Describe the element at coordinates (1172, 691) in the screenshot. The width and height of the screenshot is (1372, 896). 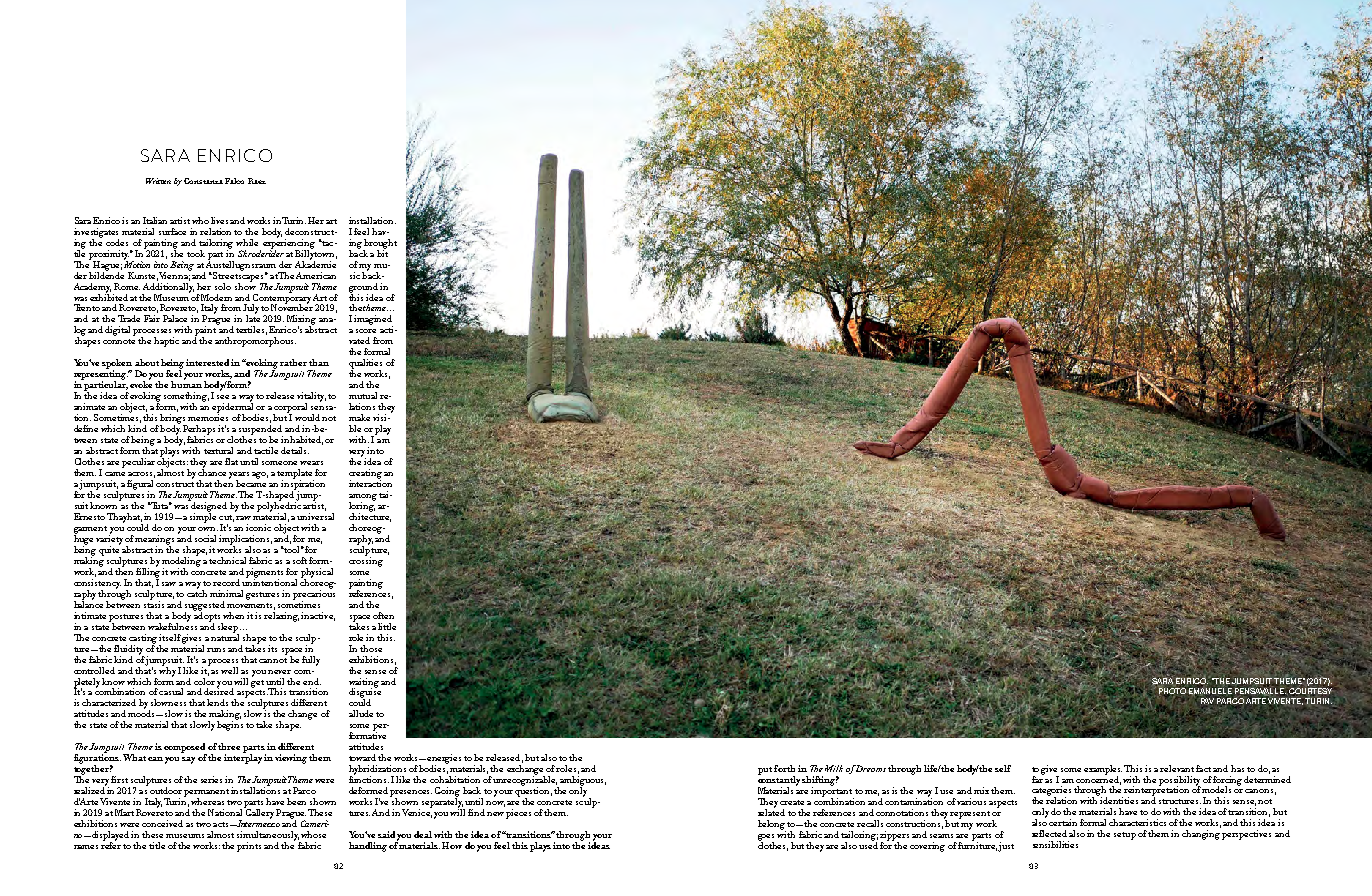
I see `PHOTO` at that location.
